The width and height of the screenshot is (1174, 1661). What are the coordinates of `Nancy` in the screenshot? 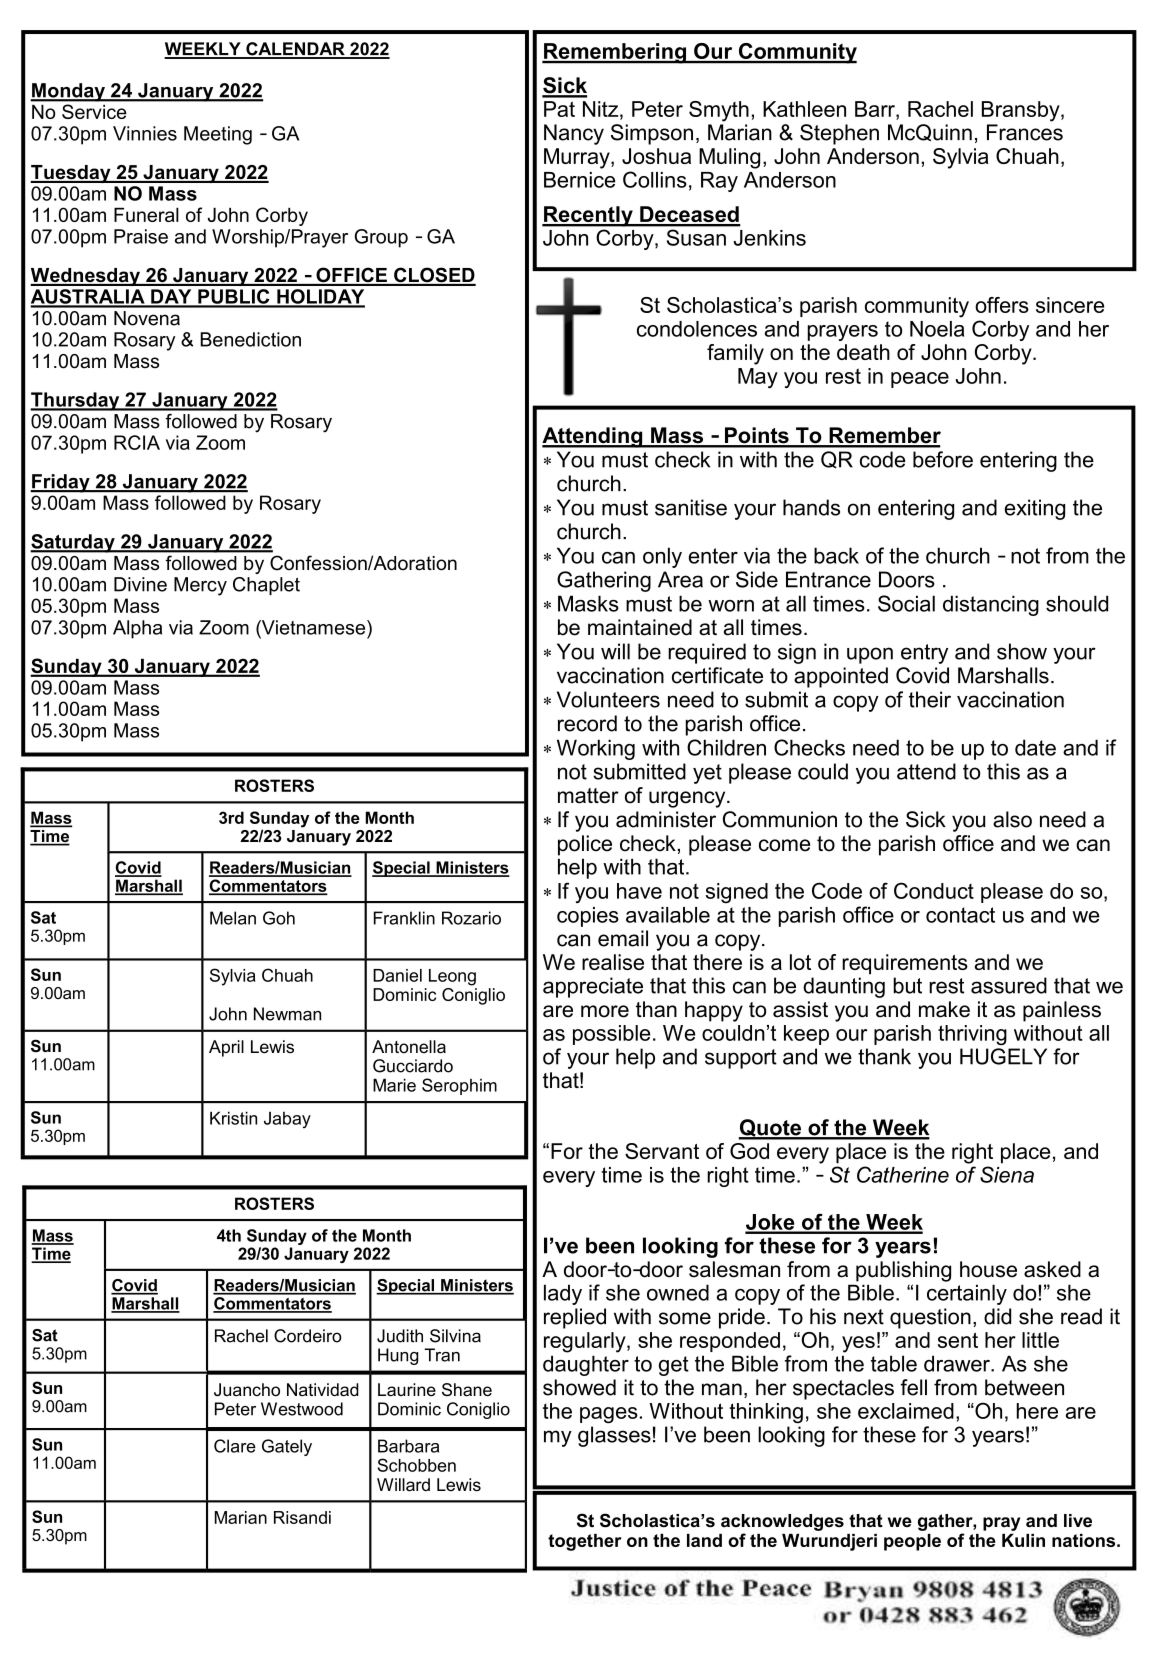 It's located at (574, 134).
